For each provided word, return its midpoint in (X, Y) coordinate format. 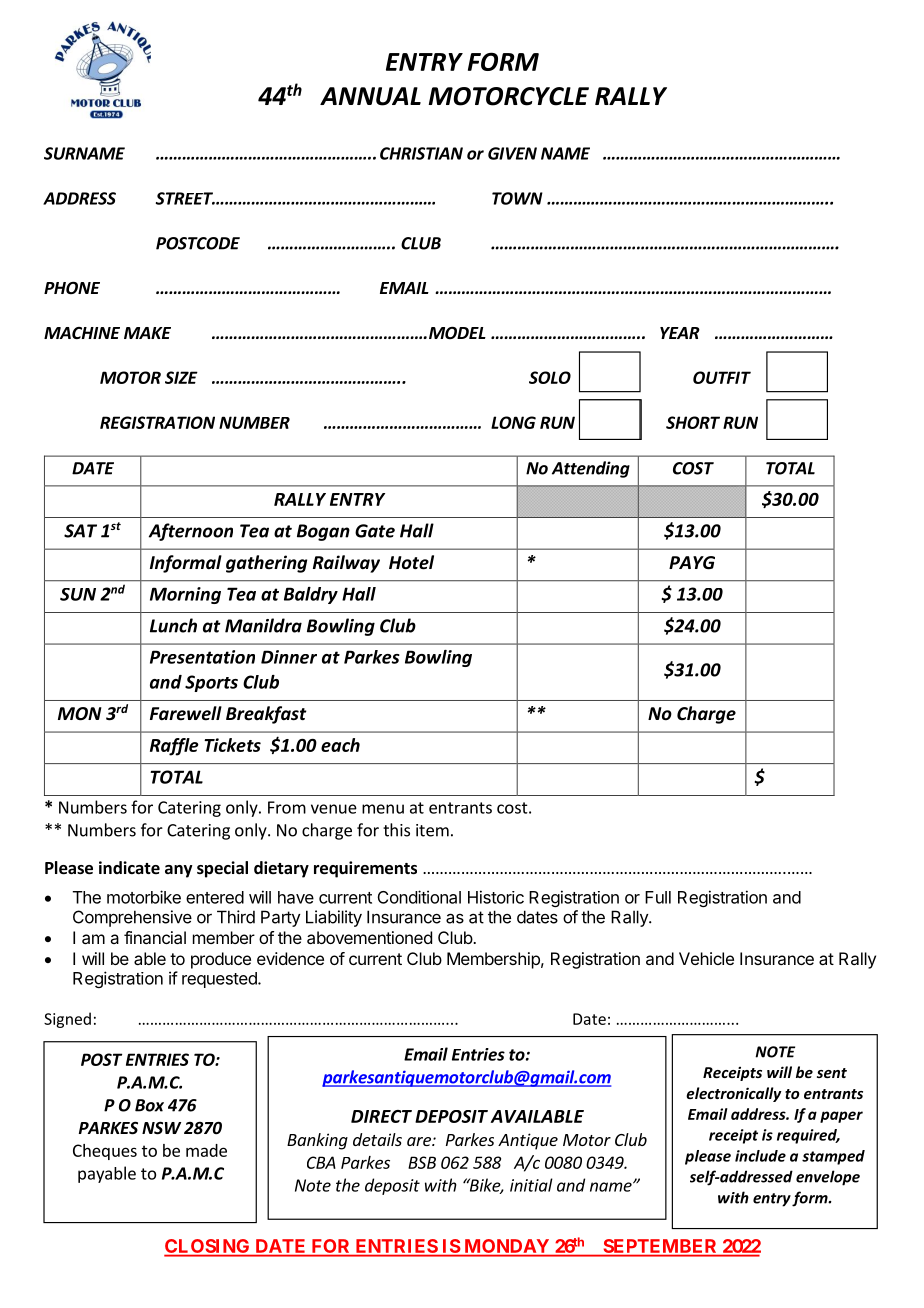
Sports (211, 683)
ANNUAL (370, 96)
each (340, 745)
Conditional (419, 897)
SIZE (181, 377)
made (206, 1150)
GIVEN (512, 153)
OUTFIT (722, 377)
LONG (513, 422)
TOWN (517, 198)
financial (155, 937)
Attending (591, 469)
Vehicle (706, 958)
